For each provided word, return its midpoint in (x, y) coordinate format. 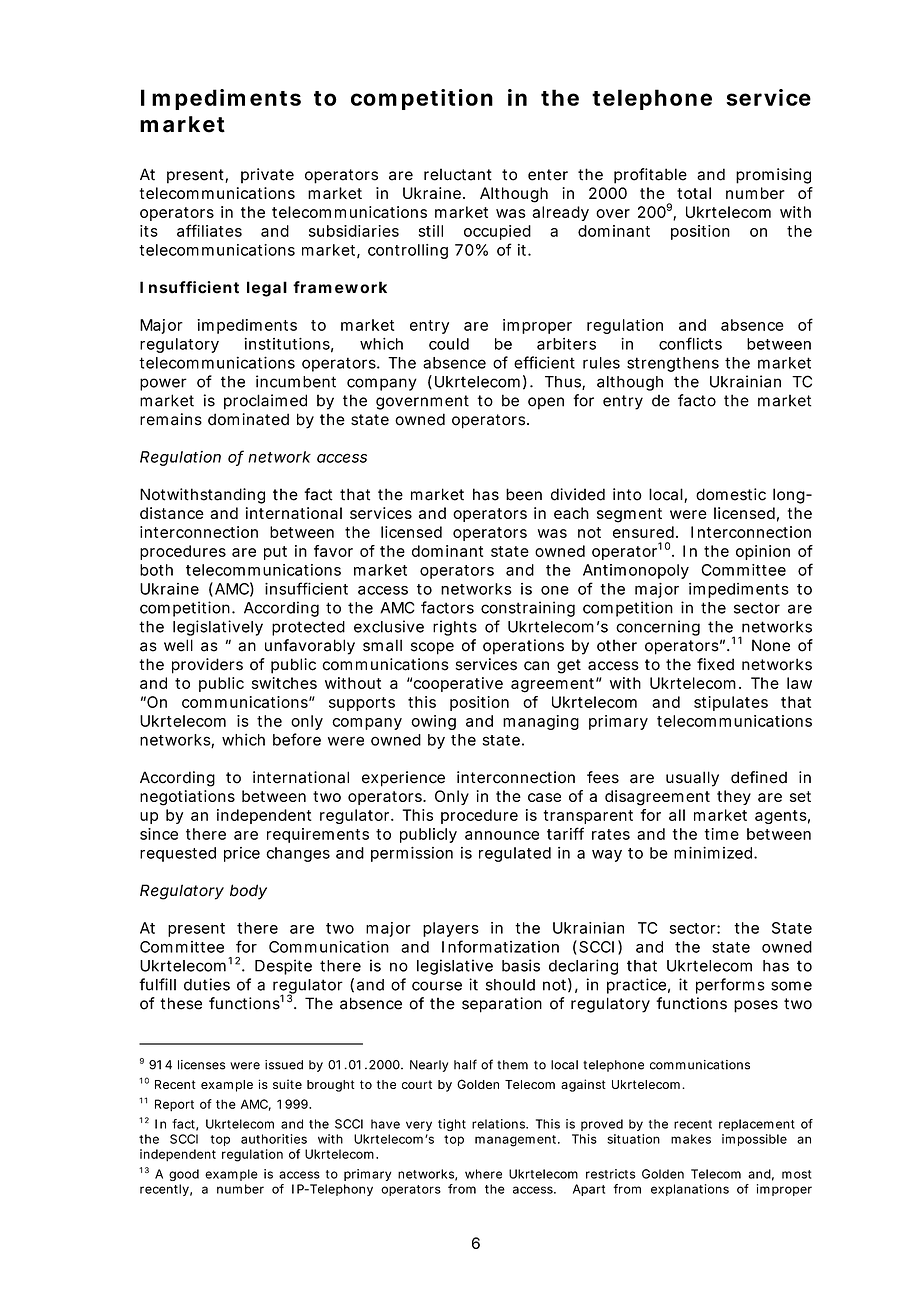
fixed (715, 664)
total (694, 193)
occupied (497, 232)
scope (432, 648)
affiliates (209, 230)
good (184, 1175)
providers (207, 666)
